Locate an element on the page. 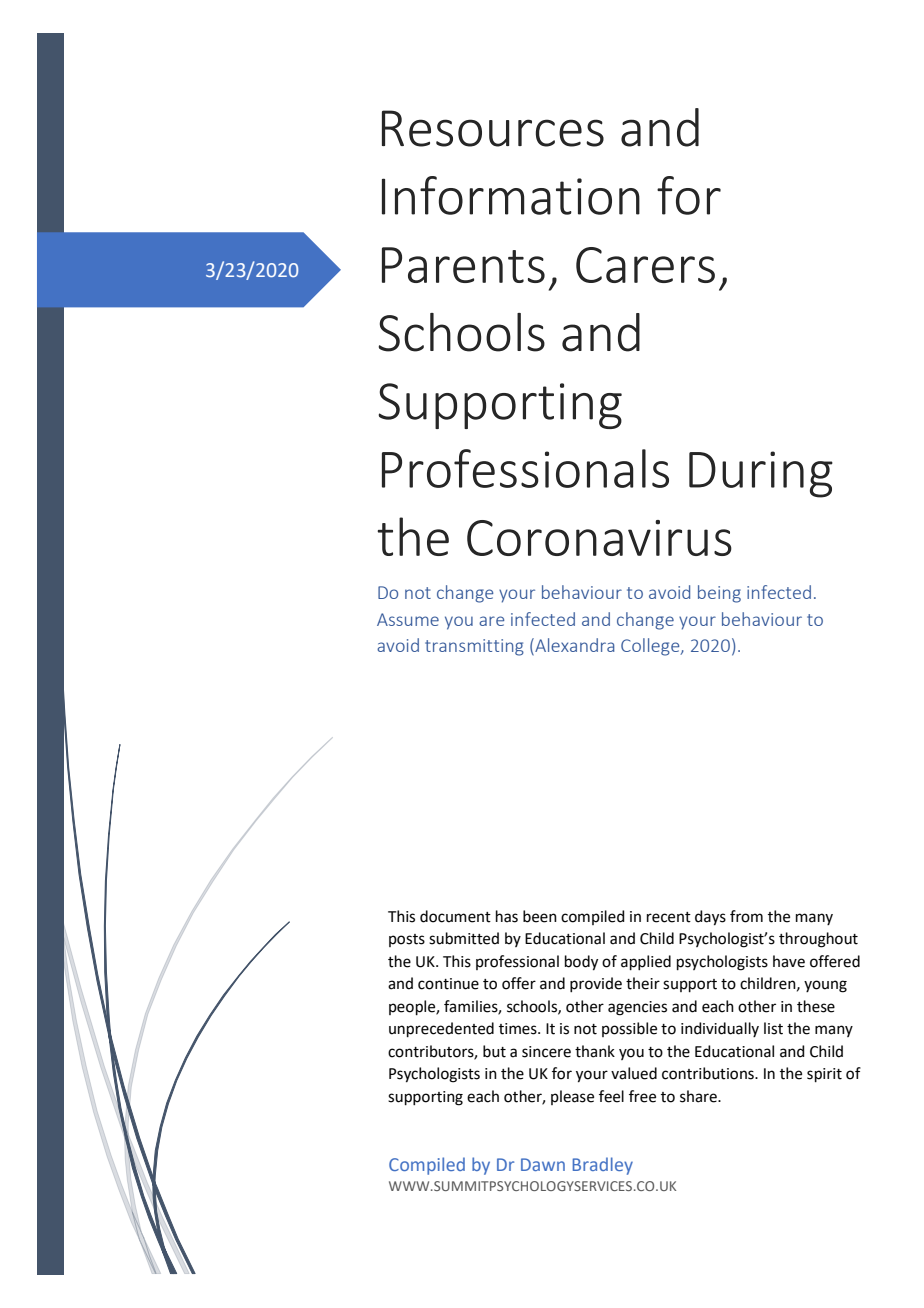 The height and width of the document is (1308, 924). Bradley is located at coordinates (603, 1166).
